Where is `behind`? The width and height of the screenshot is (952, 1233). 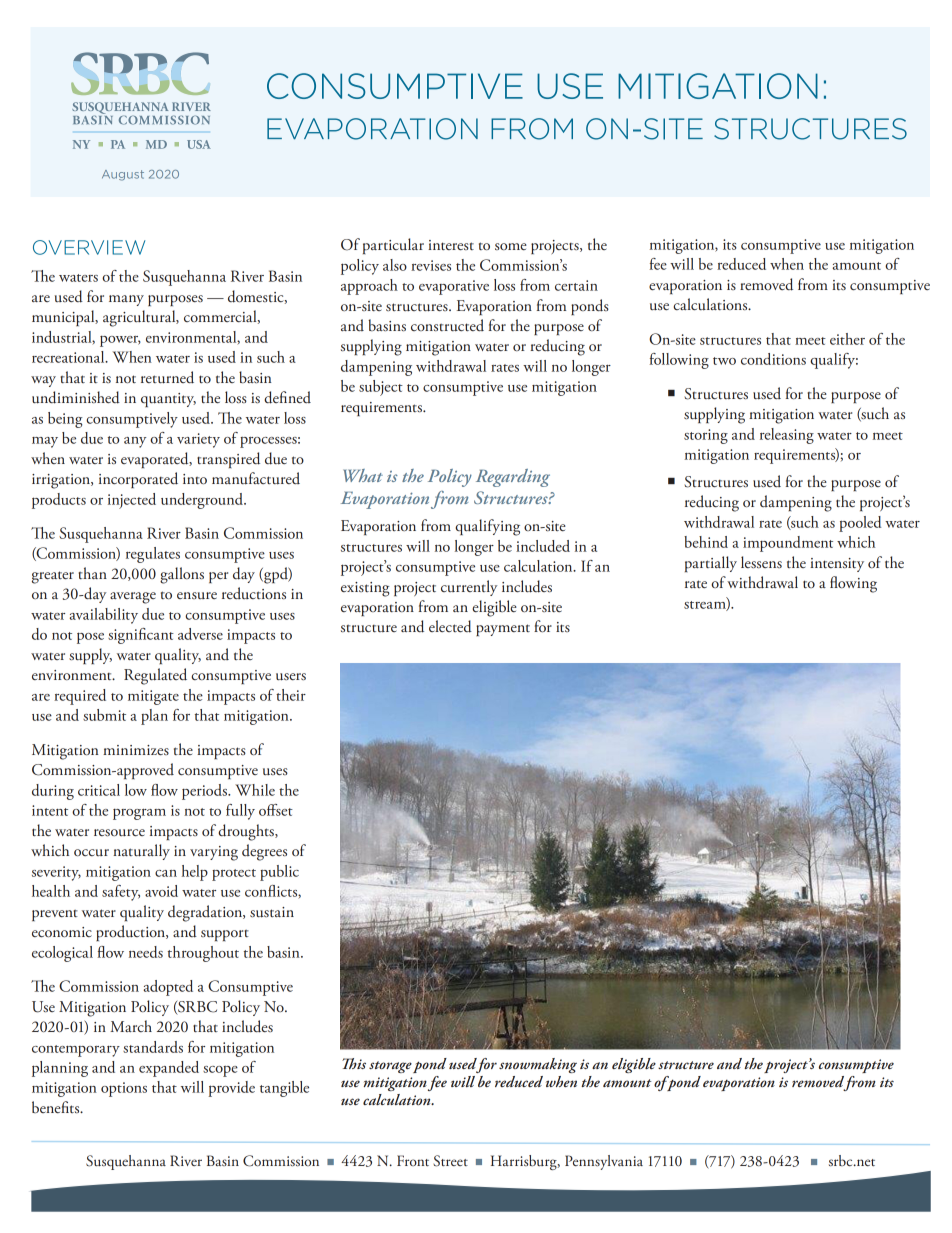 behind is located at coordinates (706, 542).
